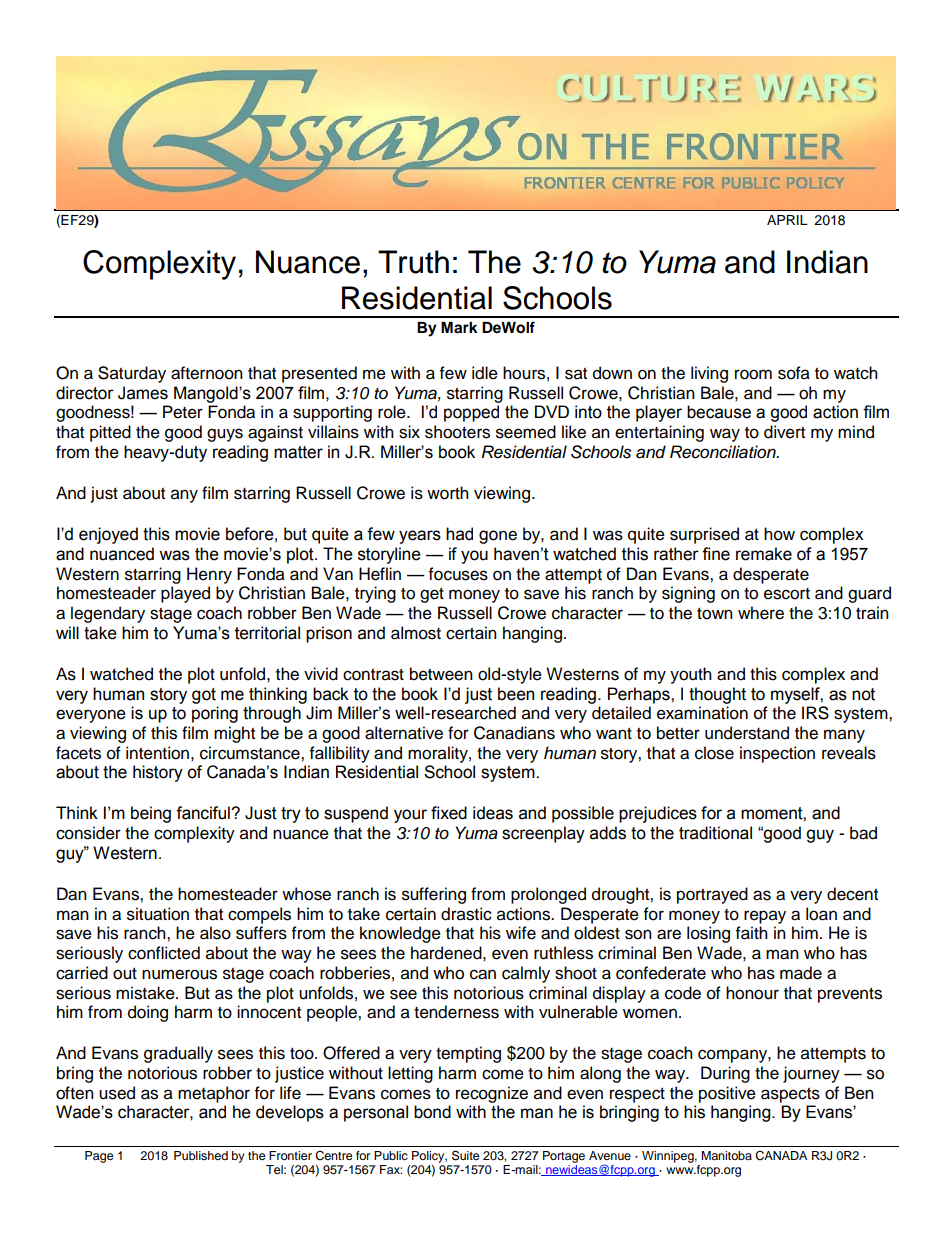 The width and height of the screenshot is (952, 1233). Describe the element at coordinates (752, 933) in the screenshot. I see `faith` at that location.
